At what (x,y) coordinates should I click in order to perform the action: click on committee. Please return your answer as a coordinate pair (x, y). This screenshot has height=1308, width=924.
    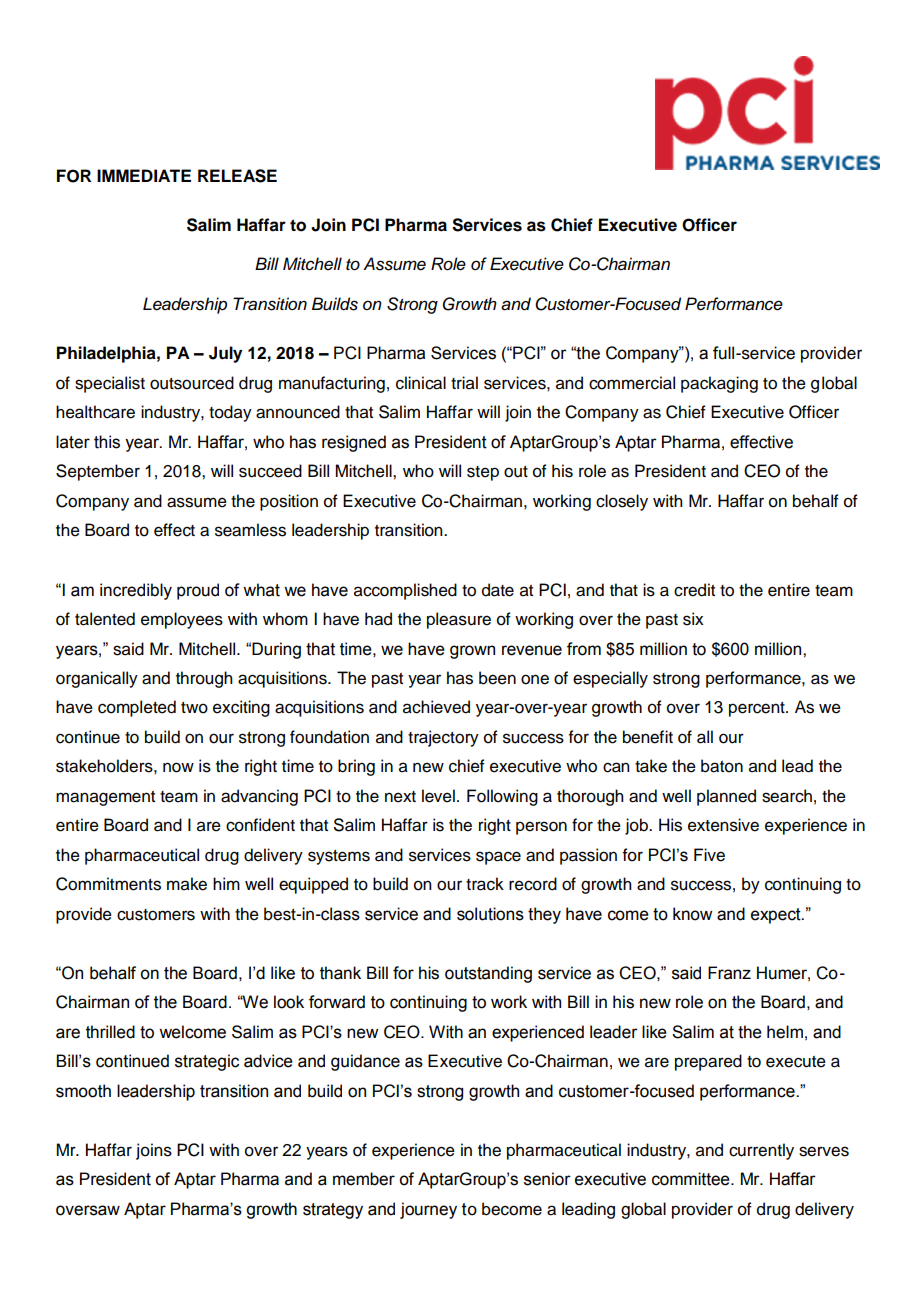
    Looking at the image, I should click on (692, 1179).
